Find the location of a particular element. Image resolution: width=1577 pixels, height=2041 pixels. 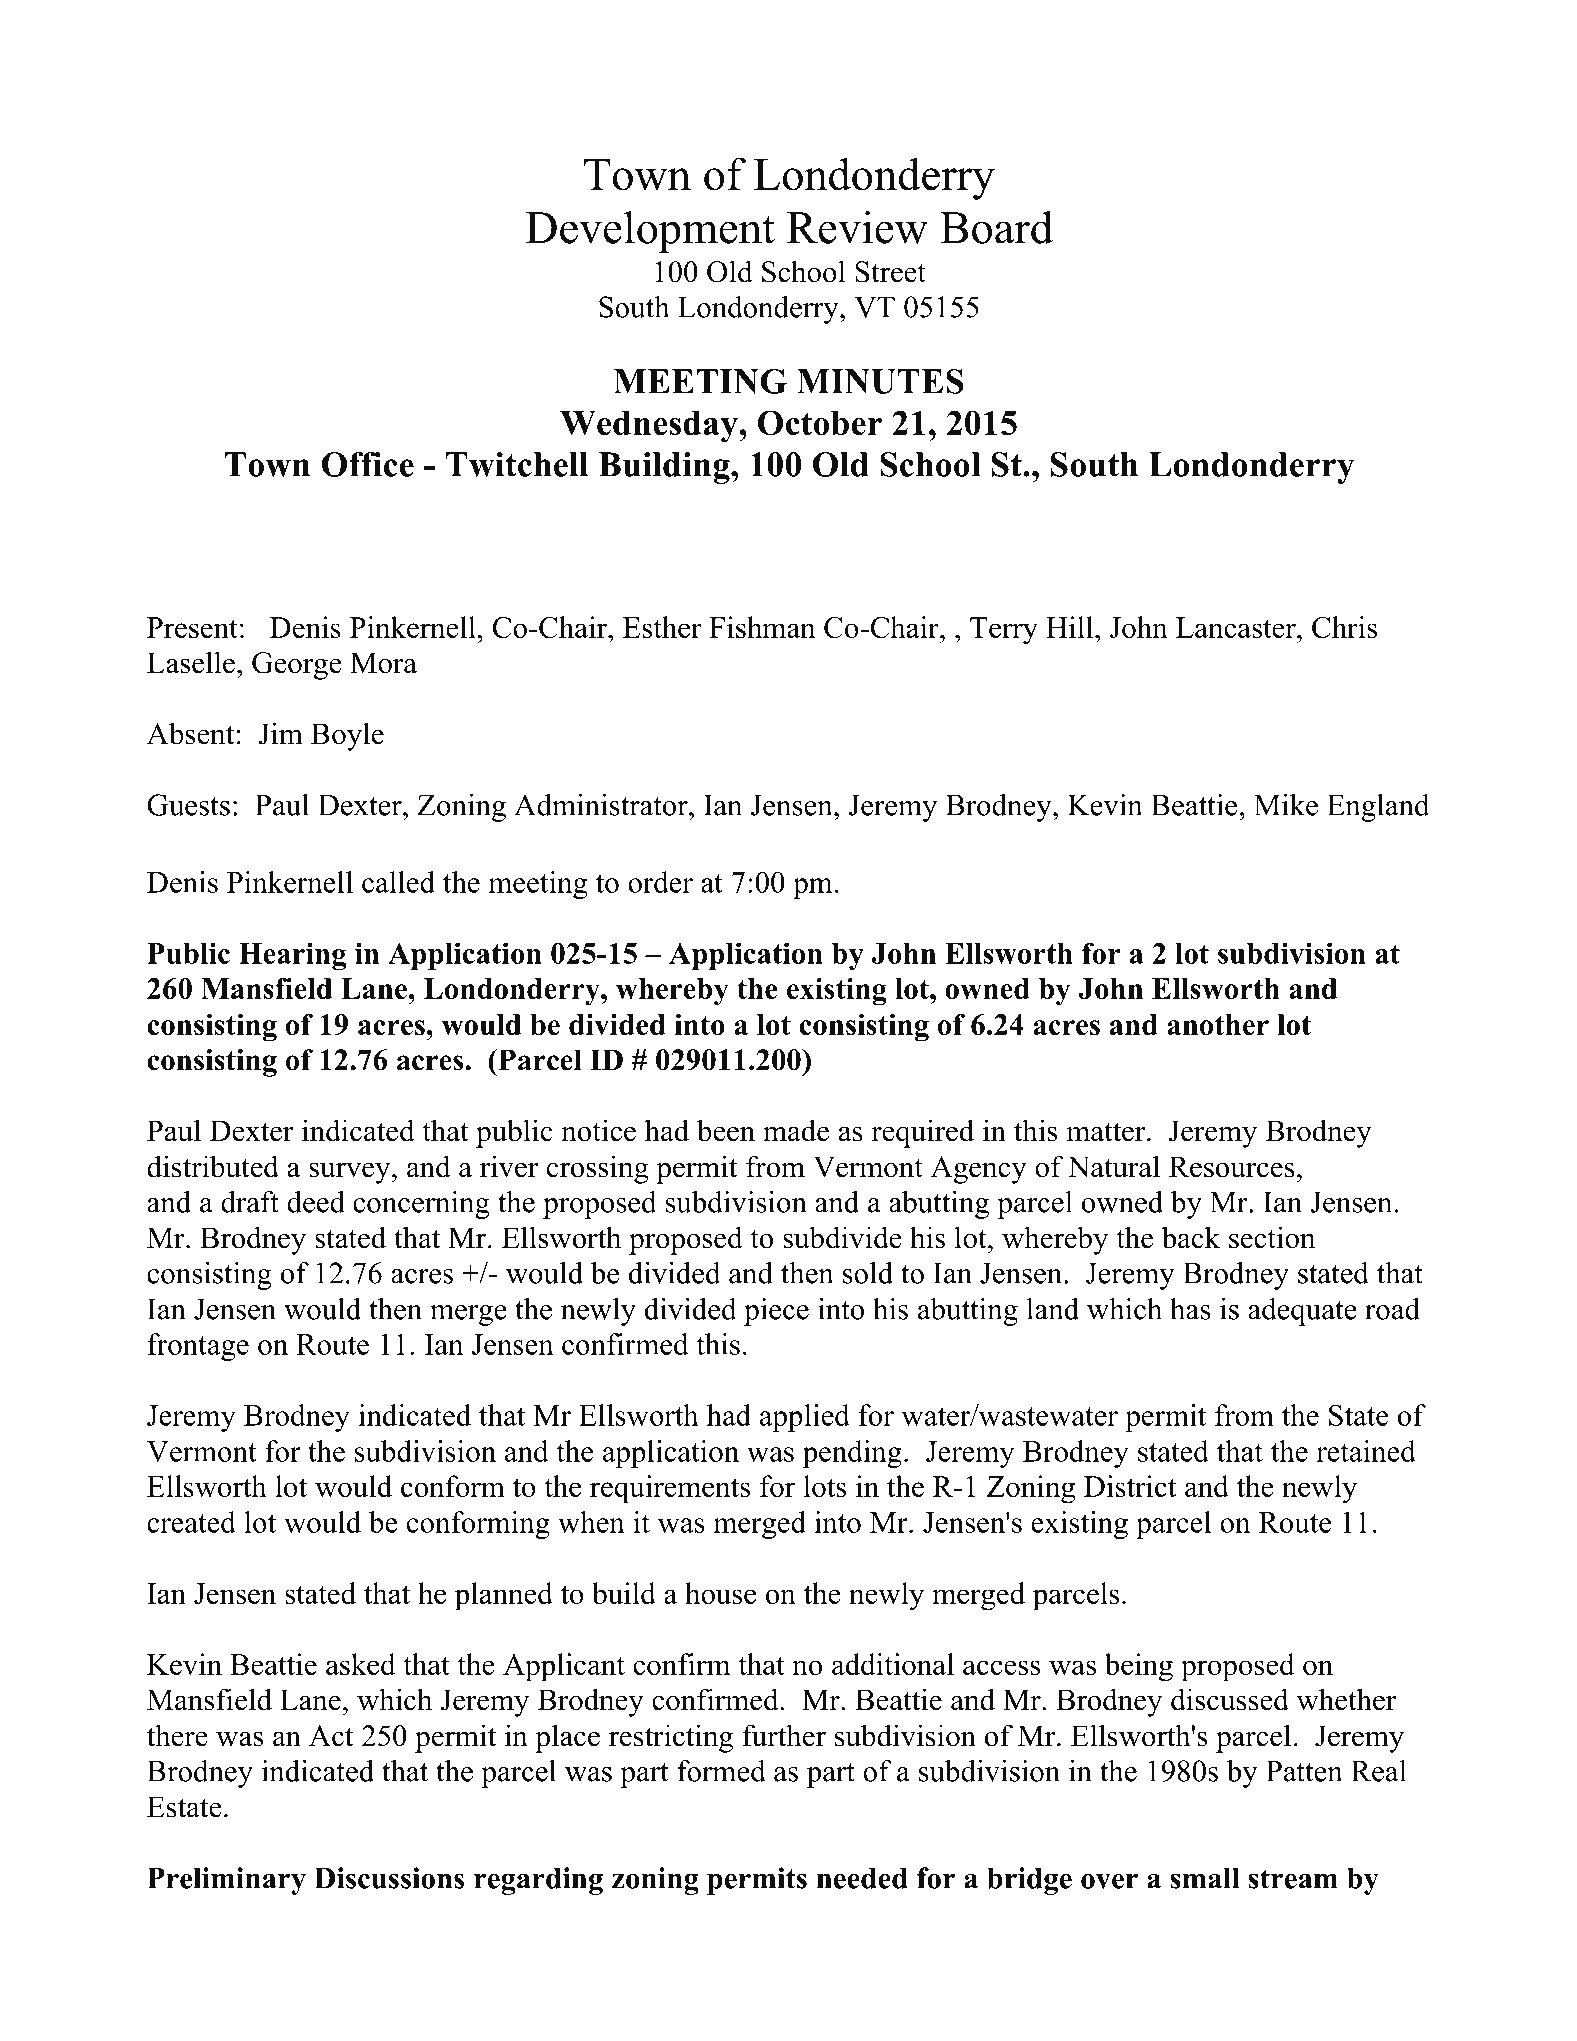

Office is located at coordinates (368, 464).
